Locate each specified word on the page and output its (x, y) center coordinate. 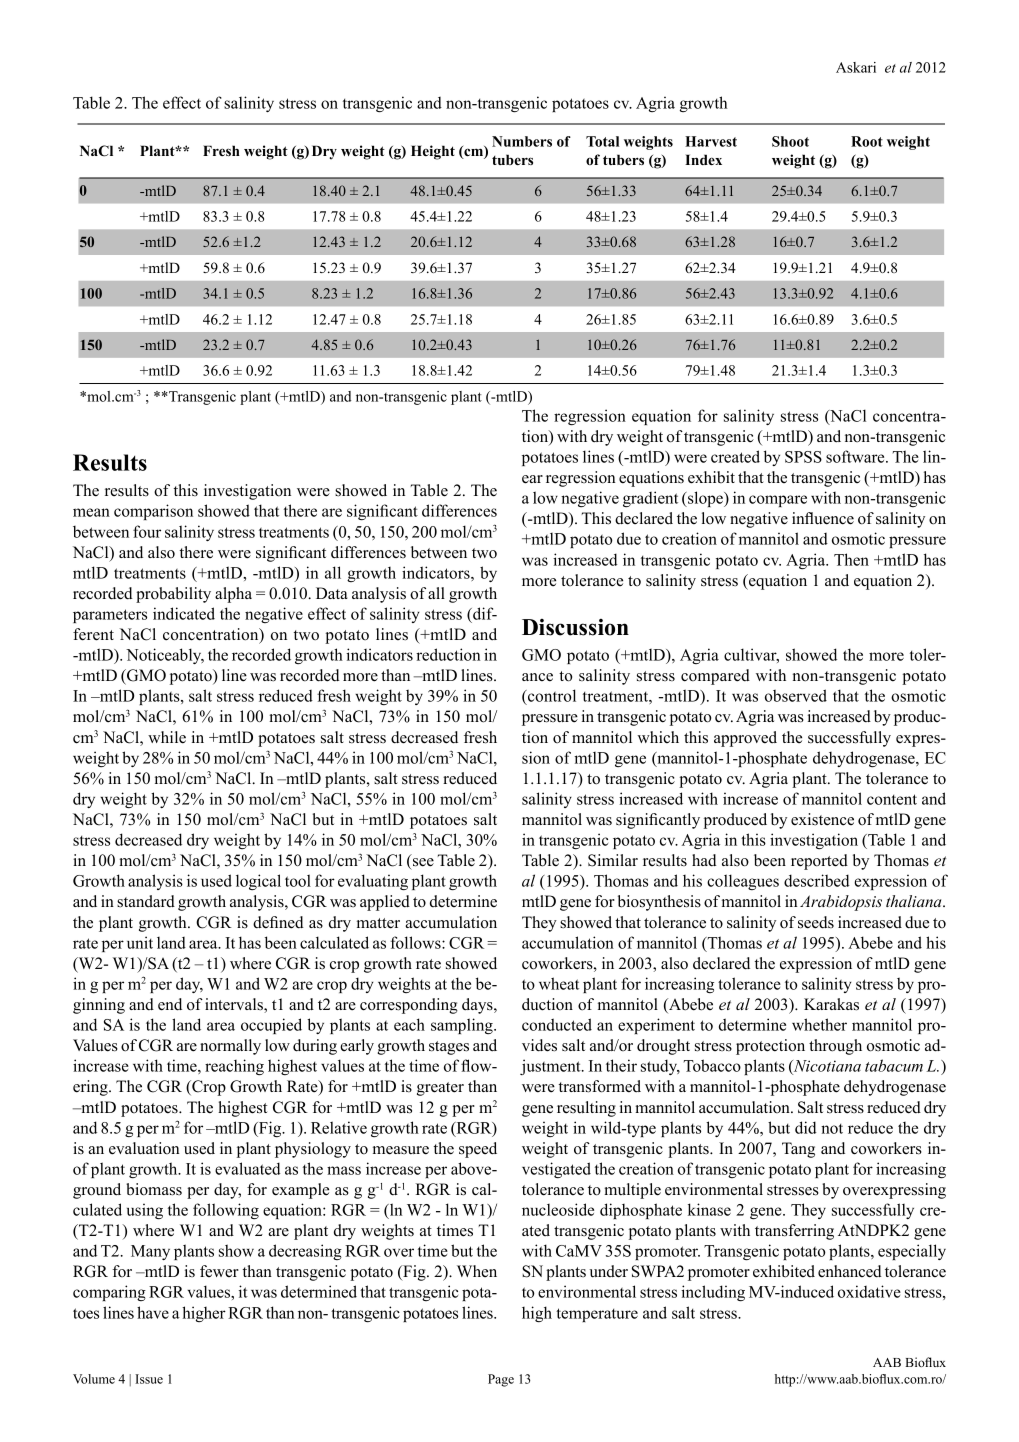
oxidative (869, 1291)
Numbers (522, 141)
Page (501, 1380)
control (551, 697)
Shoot (790, 141)
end (170, 1004)
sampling (463, 1026)
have (153, 1312)
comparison (153, 512)
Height (433, 152)
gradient (650, 499)
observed (796, 695)
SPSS (803, 457)
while (167, 737)
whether (819, 1024)
